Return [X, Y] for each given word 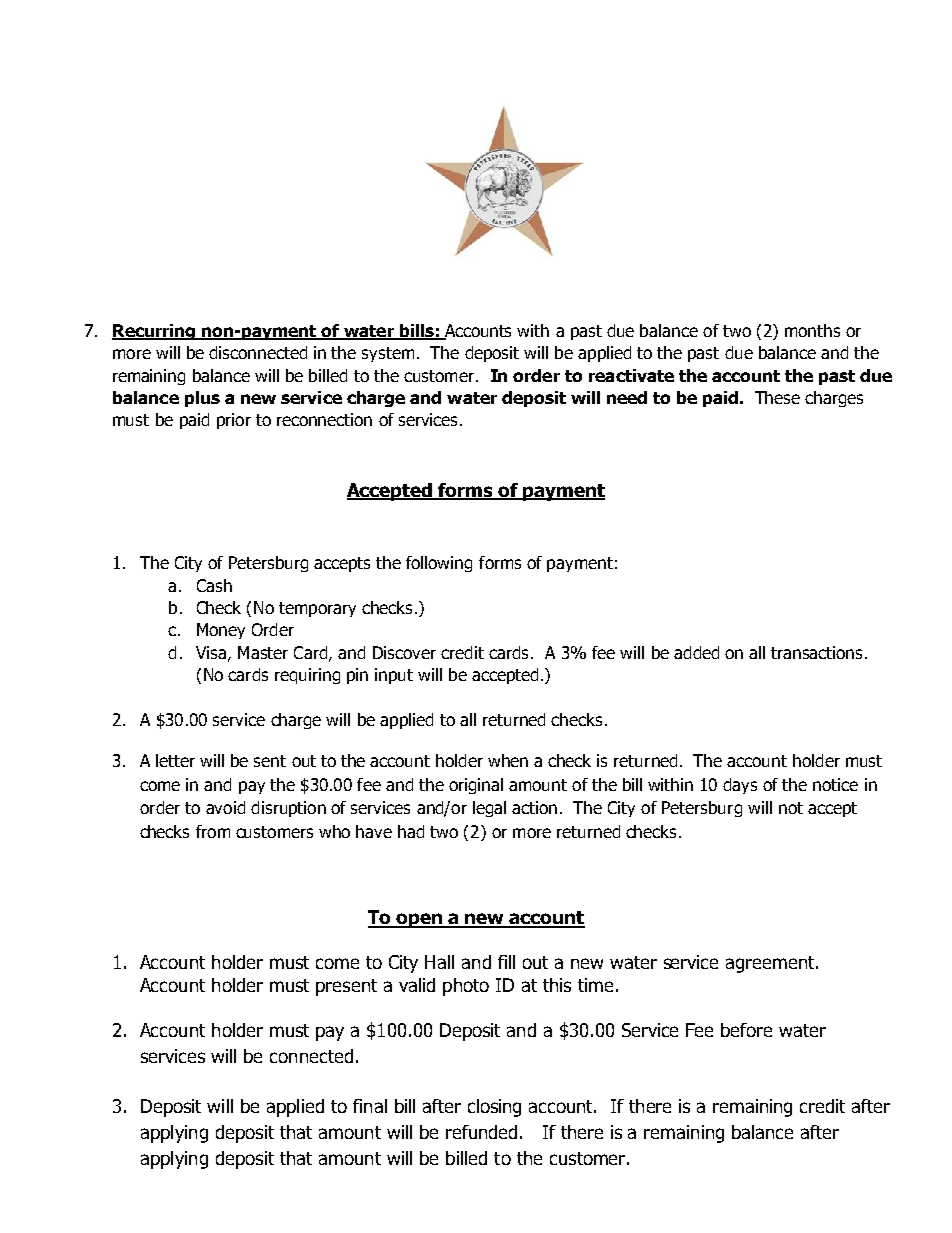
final [370, 1106]
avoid [225, 807]
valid [417, 985]
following [439, 564]
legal [489, 809]
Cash [214, 585]
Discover [404, 652]
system [388, 354]
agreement [771, 964]
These [777, 397]
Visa [211, 652]
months [812, 330]
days [740, 786]
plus [202, 399]
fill [506, 962]
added [696, 652]
